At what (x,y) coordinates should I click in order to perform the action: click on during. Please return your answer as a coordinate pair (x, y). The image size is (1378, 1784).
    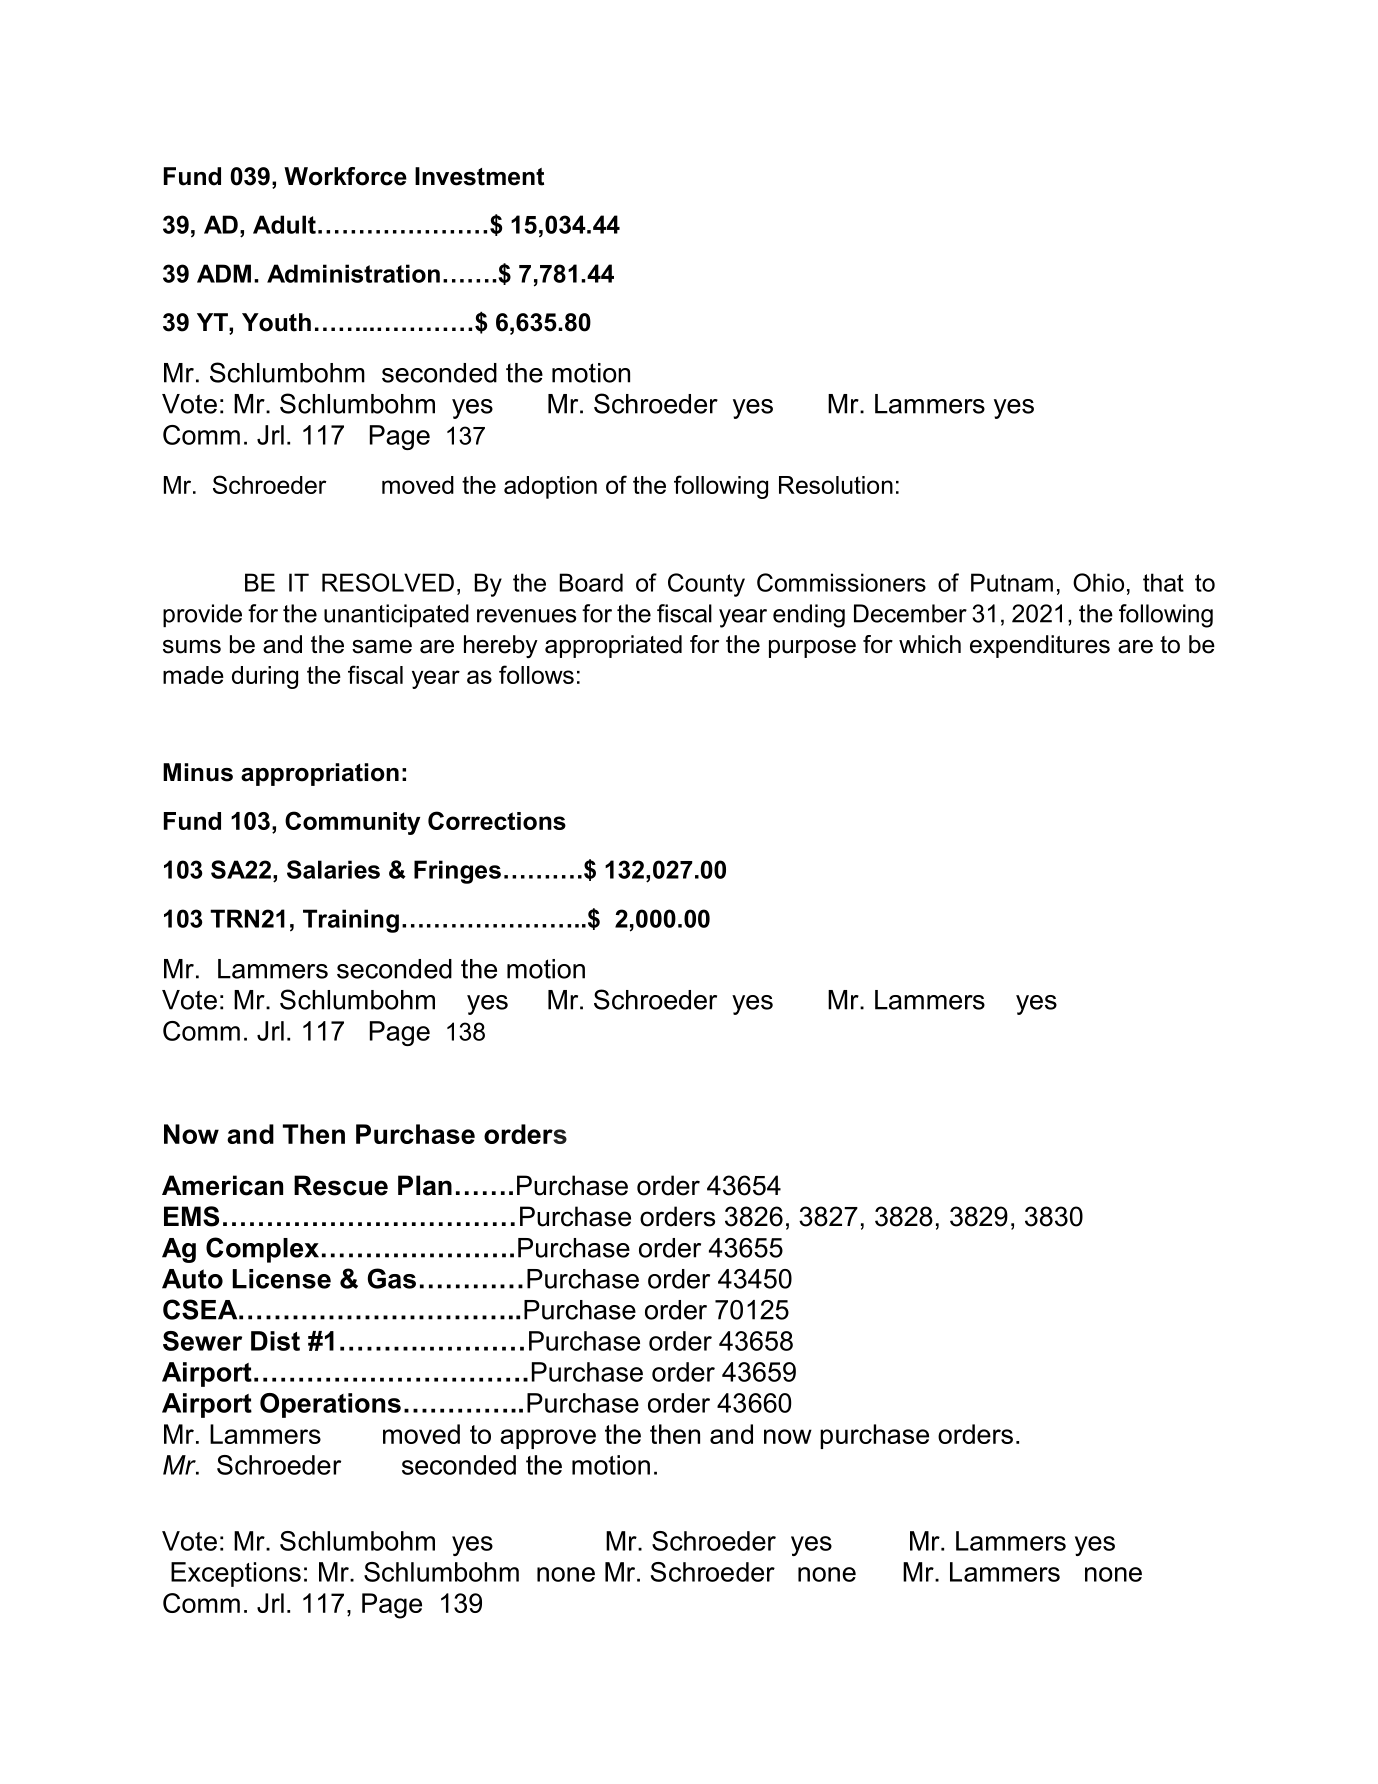
    Looking at the image, I should click on (265, 677).
